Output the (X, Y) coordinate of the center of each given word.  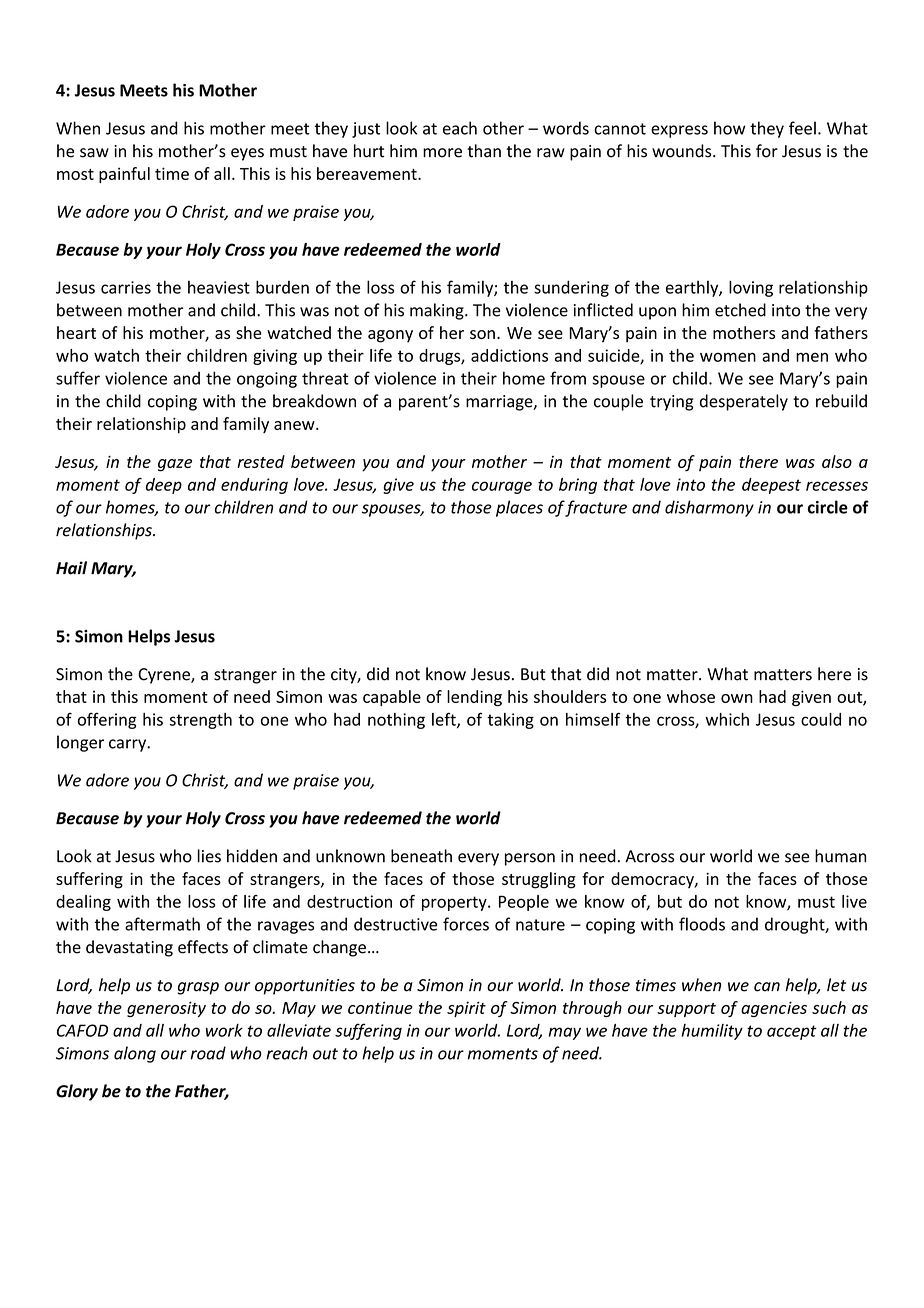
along (135, 1054)
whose (691, 696)
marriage (500, 403)
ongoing (267, 380)
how (729, 128)
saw (94, 153)
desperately (744, 402)
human (840, 856)
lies (209, 856)
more (442, 153)
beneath (421, 856)
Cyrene (165, 676)
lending (474, 698)
